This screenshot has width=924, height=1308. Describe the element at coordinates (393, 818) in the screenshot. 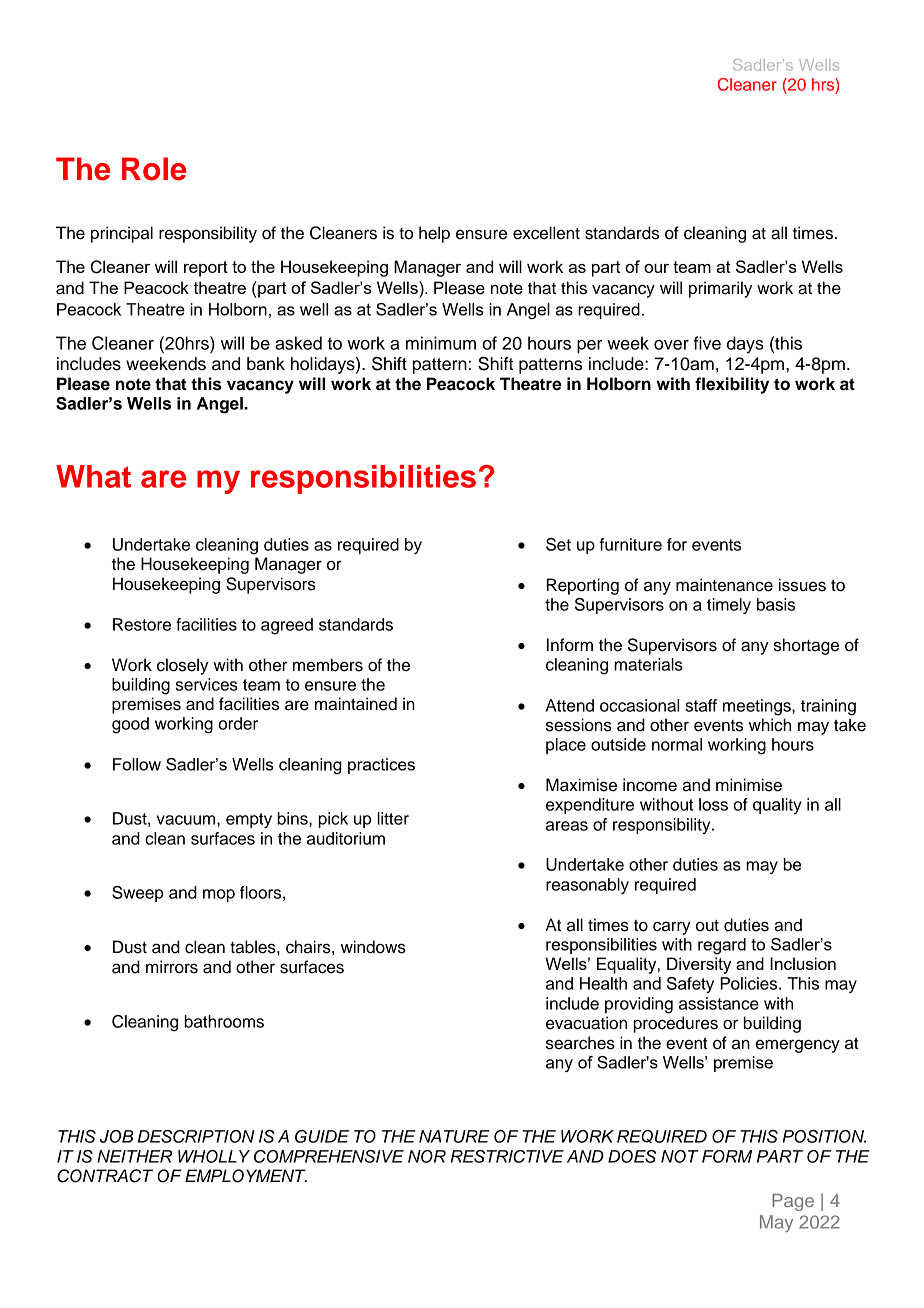

I see `litter` at that location.
